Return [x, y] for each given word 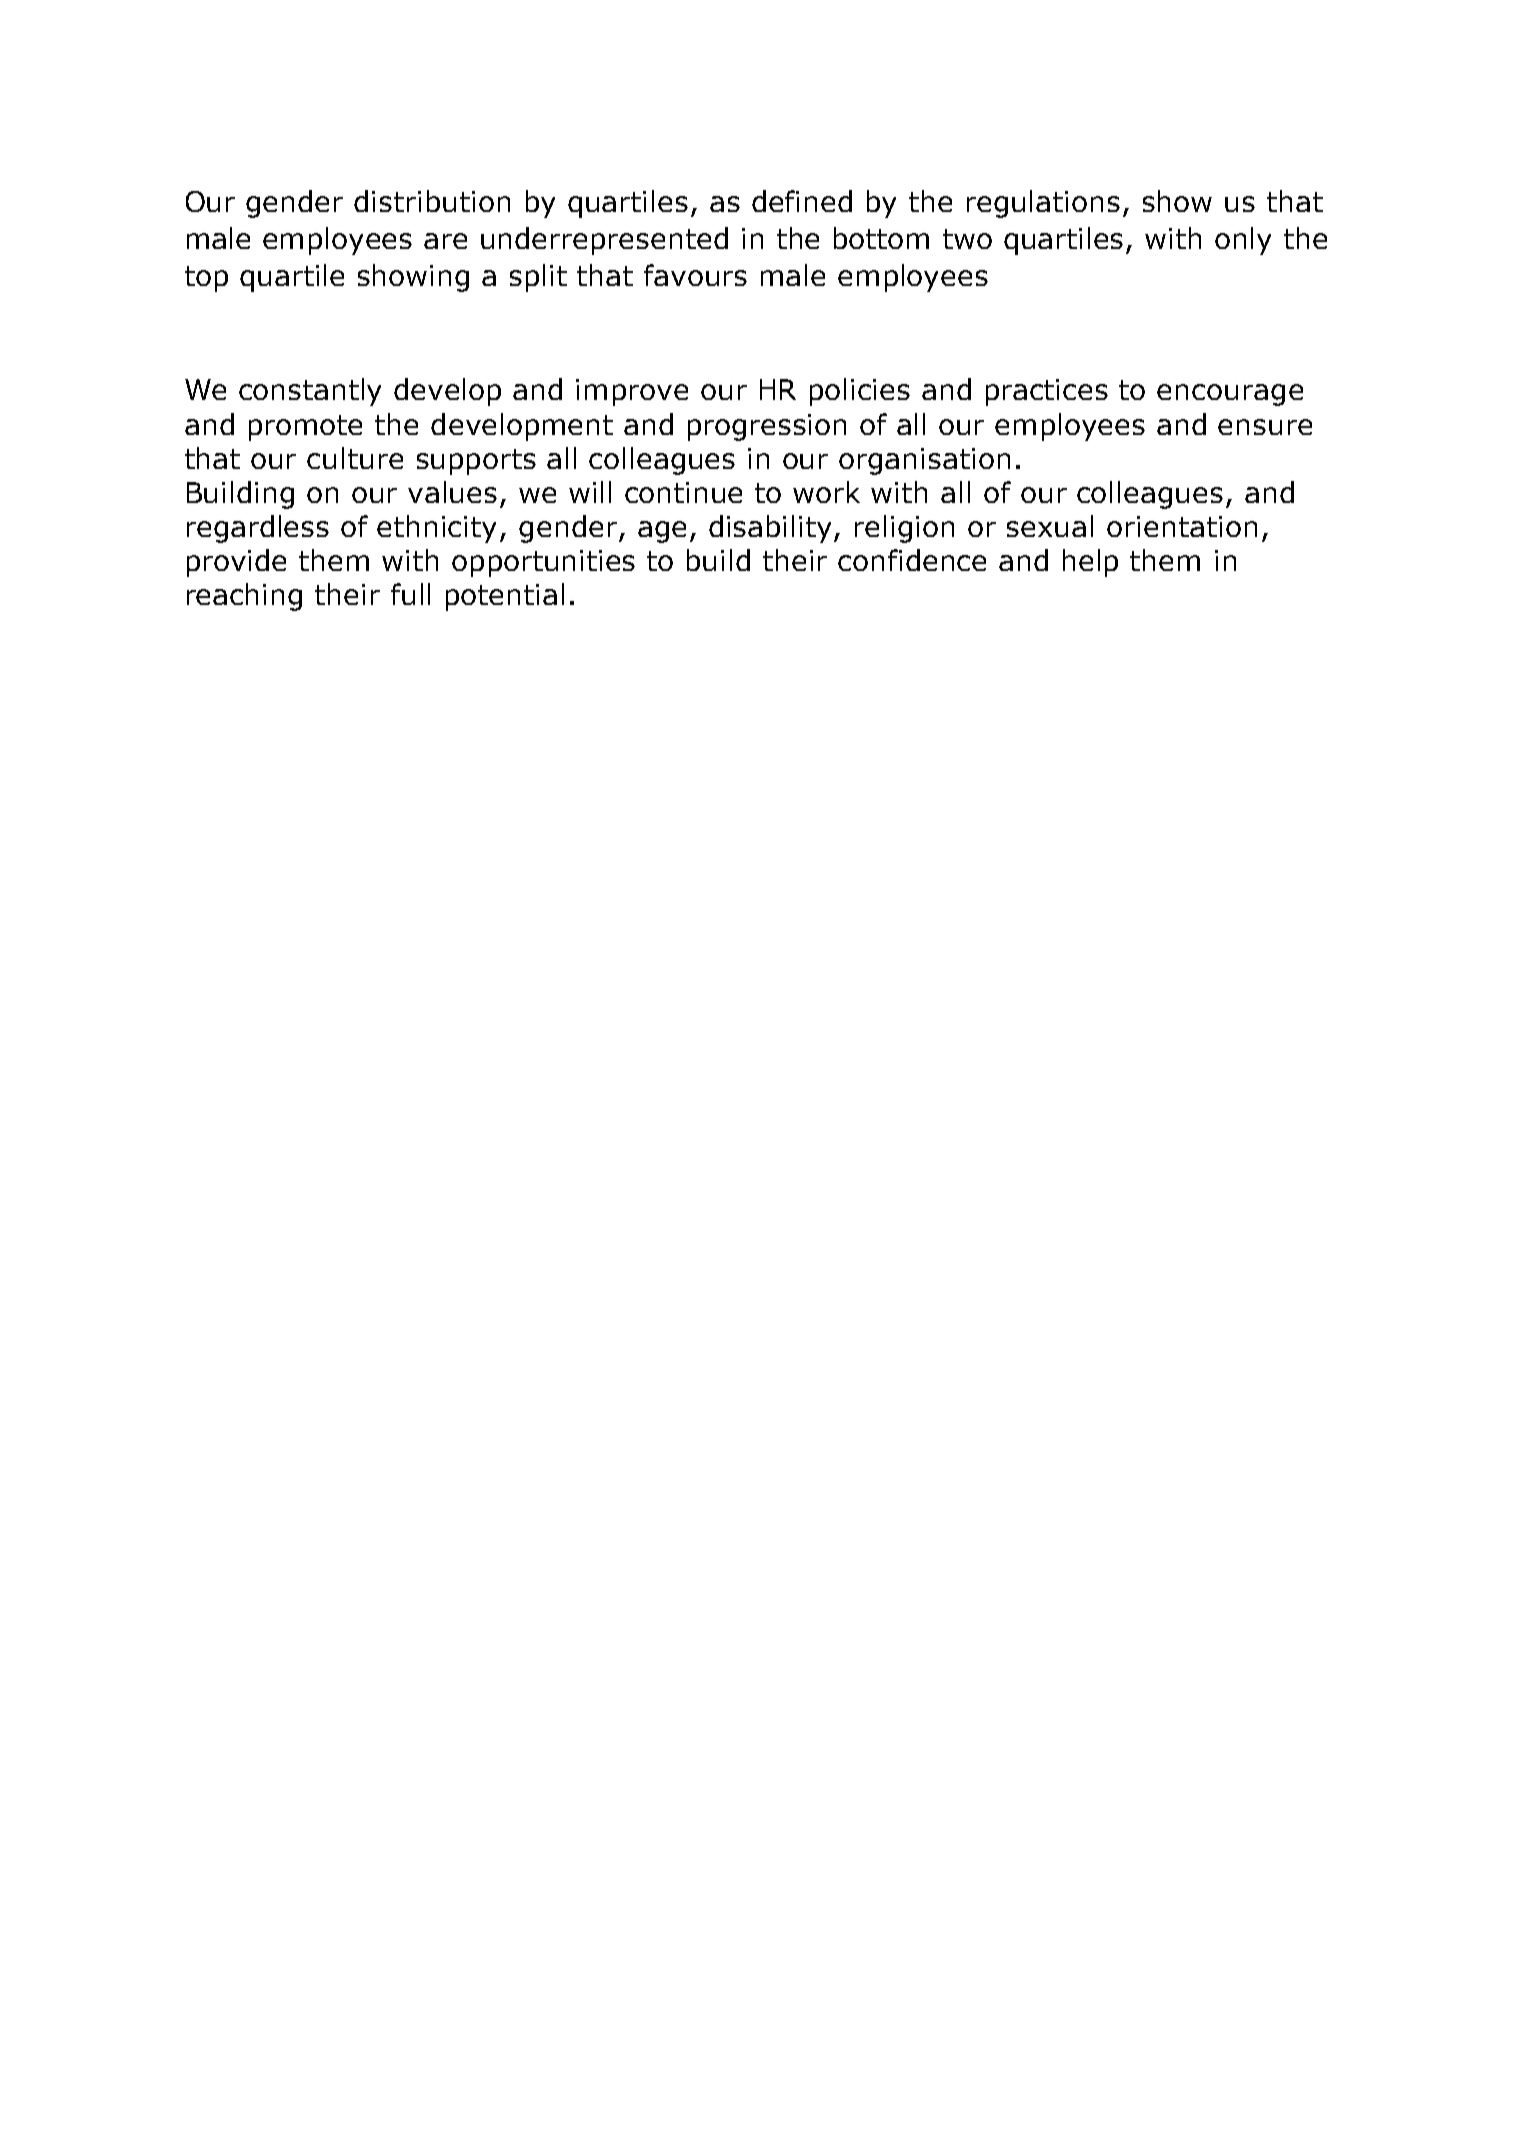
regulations [1043, 204]
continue [683, 492]
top [206, 279]
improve [632, 392]
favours [695, 275]
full [410, 594]
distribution [432, 201]
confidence [912, 560]
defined [802, 201]
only [1243, 241]
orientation [1182, 526]
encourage [1230, 395]
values [452, 492]
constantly [310, 392]
